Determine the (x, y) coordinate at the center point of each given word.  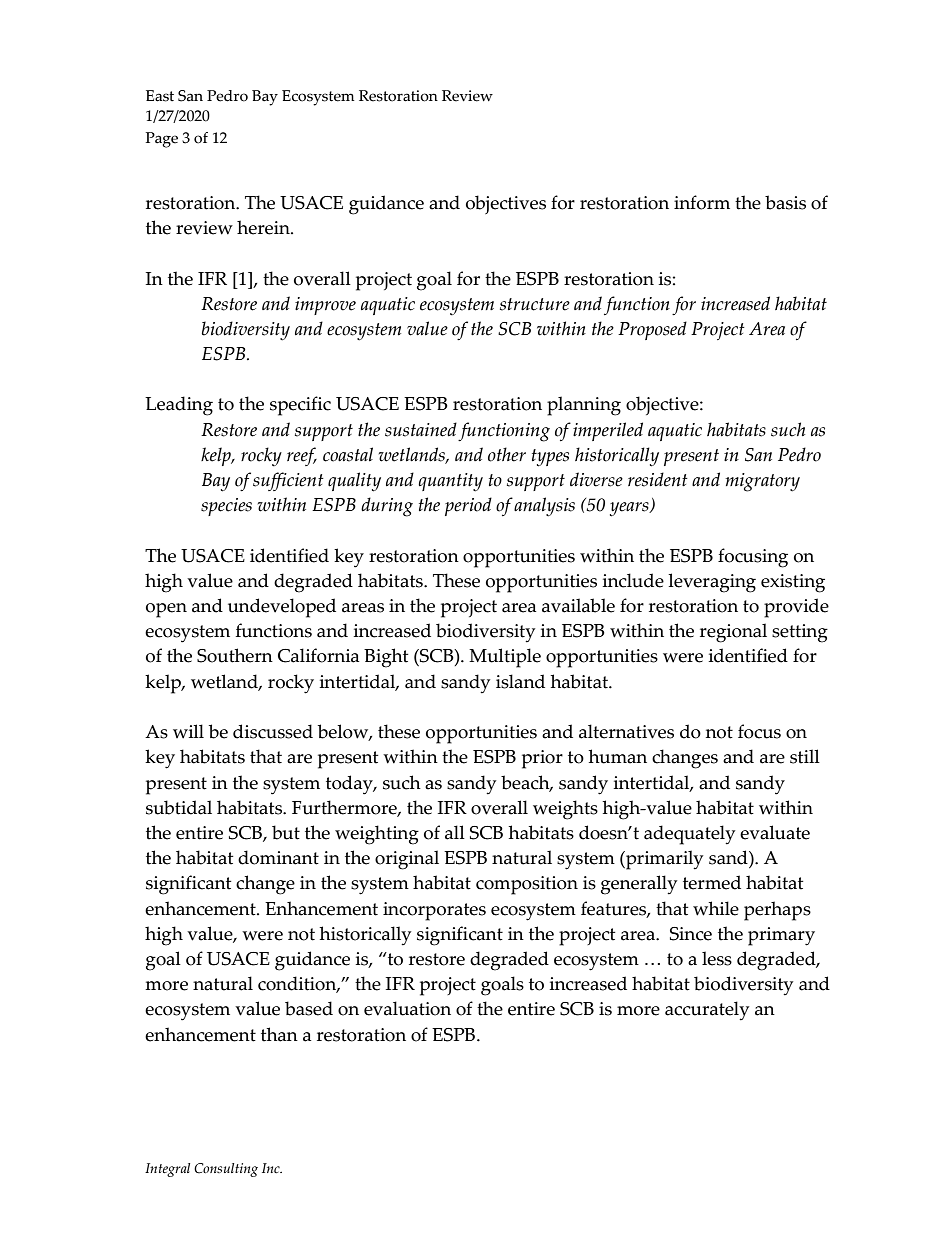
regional (733, 633)
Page (162, 140)
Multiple (505, 658)
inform (702, 202)
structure (535, 304)
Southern (235, 655)
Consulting (226, 1170)
